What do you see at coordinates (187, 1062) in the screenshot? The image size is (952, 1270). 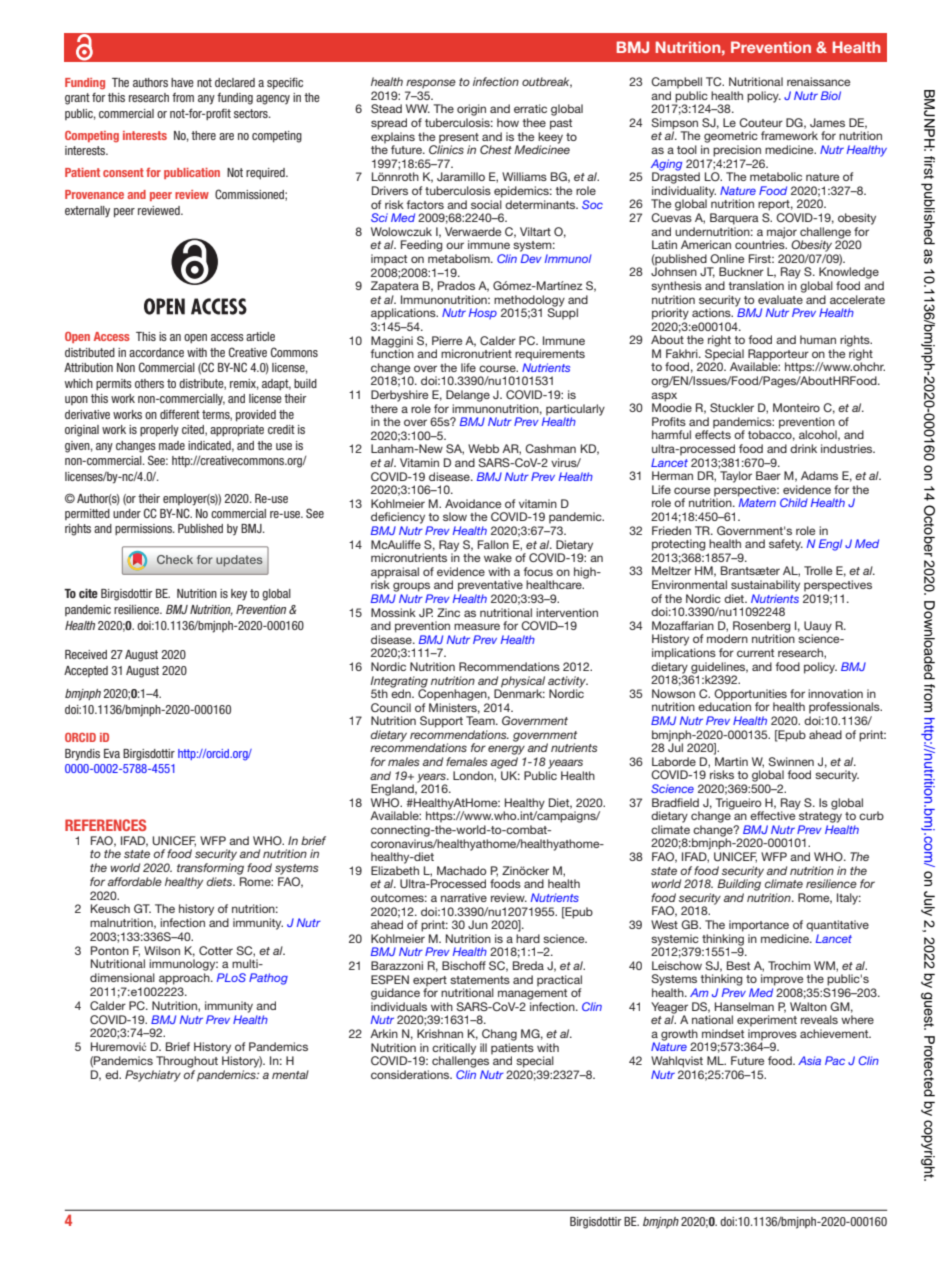 I see `Throughout` at bounding box center [187, 1062].
